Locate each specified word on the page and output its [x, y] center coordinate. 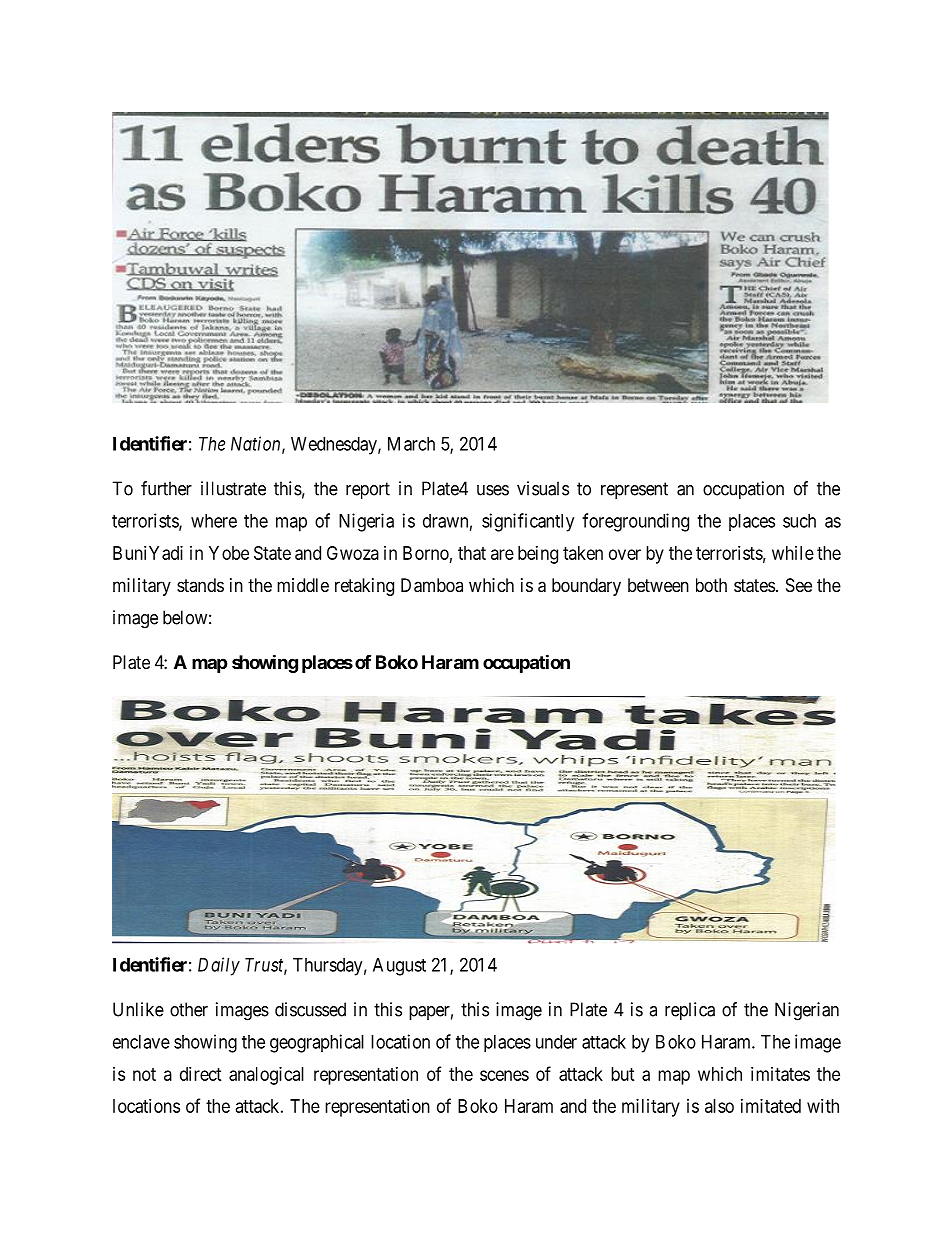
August [399, 967]
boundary [586, 587]
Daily [219, 966]
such [799, 521]
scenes [504, 1075]
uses [493, 490]
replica [690, 1011]
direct [201, 1074]
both [711, 585]
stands [200, 585]
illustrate [233, 488]
